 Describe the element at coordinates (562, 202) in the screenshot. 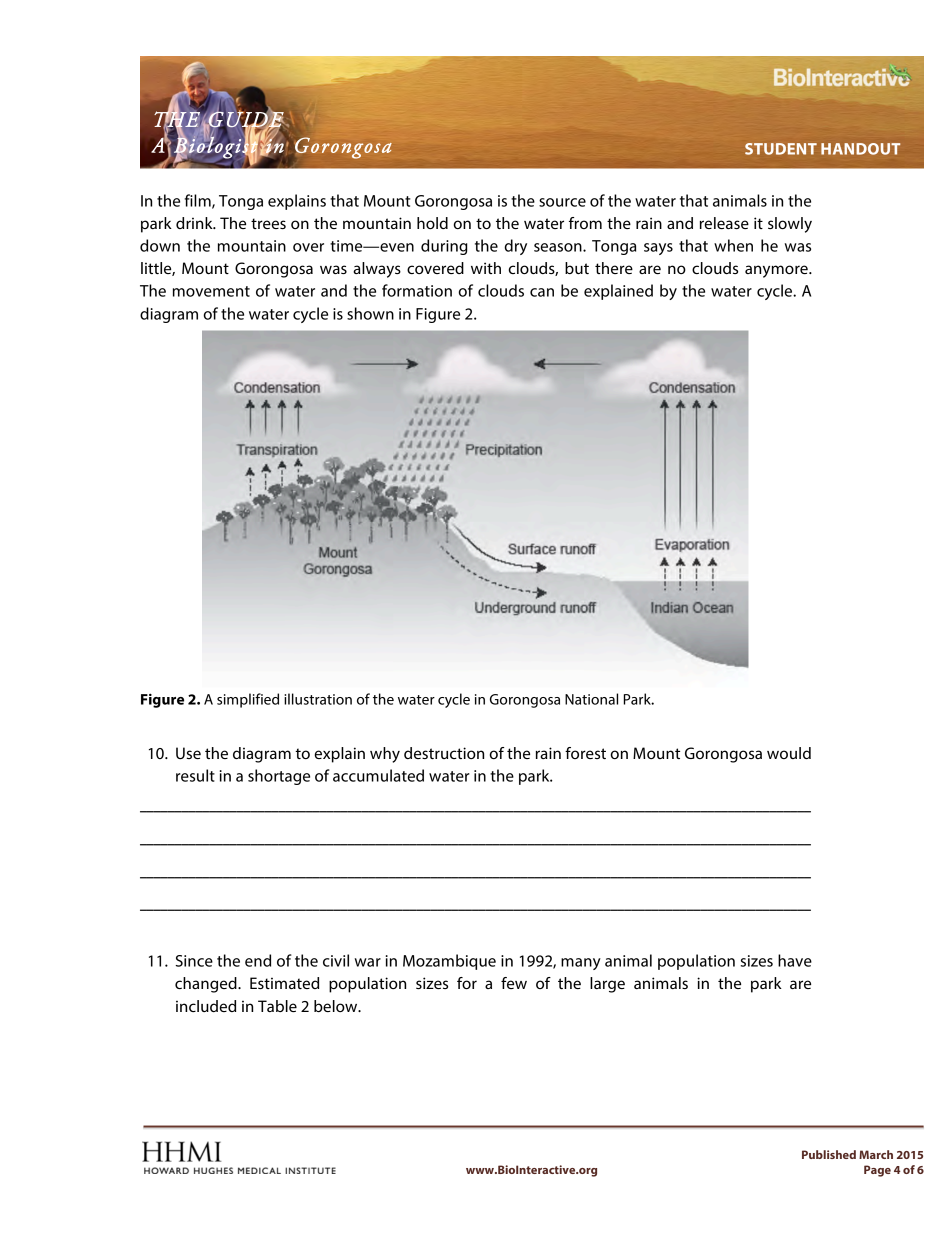

I see `source` at that location.
